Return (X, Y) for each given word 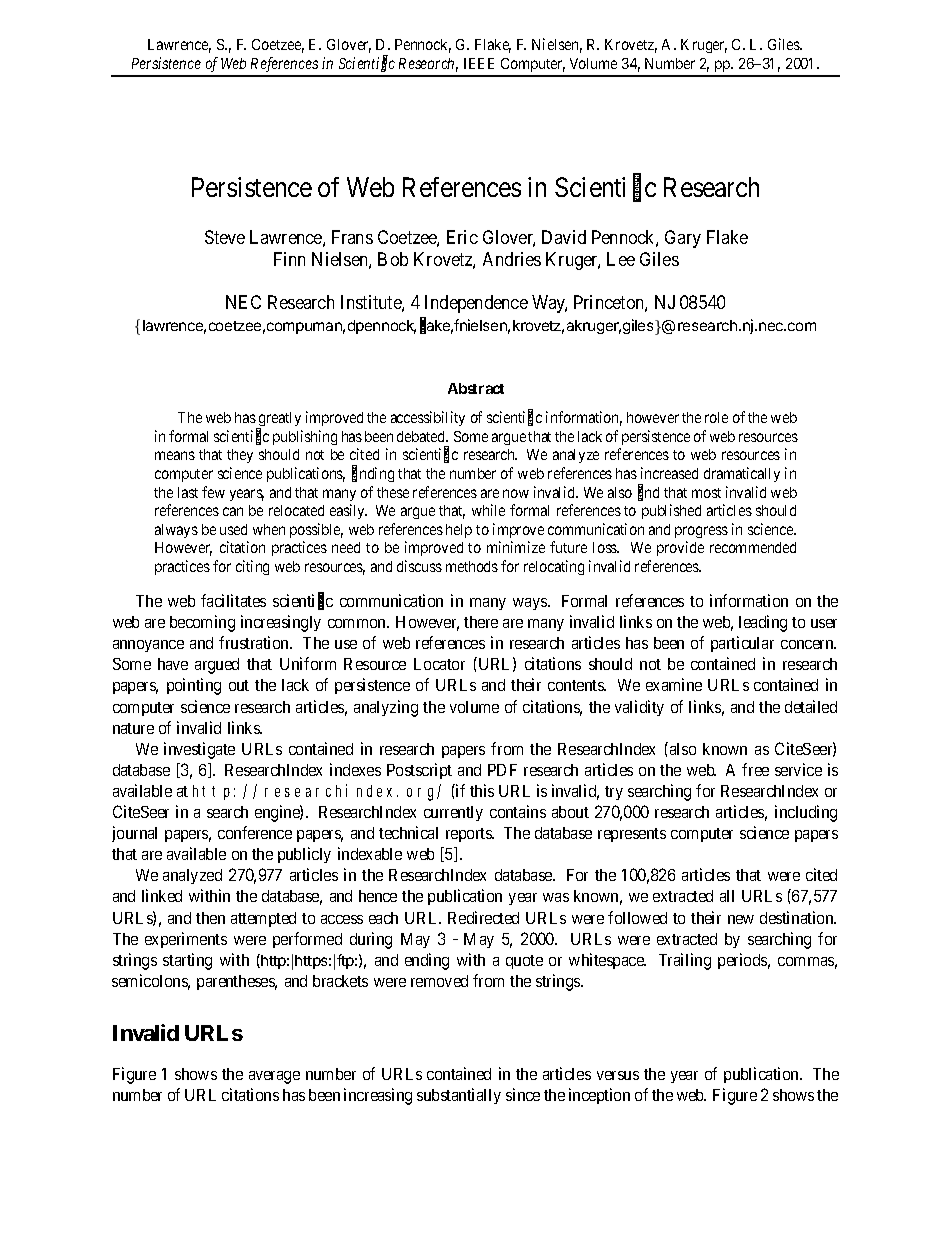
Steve (225, 237)
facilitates (233, 600)
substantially (459, 1096)
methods (472, 566)
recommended (753, 547)
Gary (683, 239)
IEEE (479, 63)
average (274, 1077)
